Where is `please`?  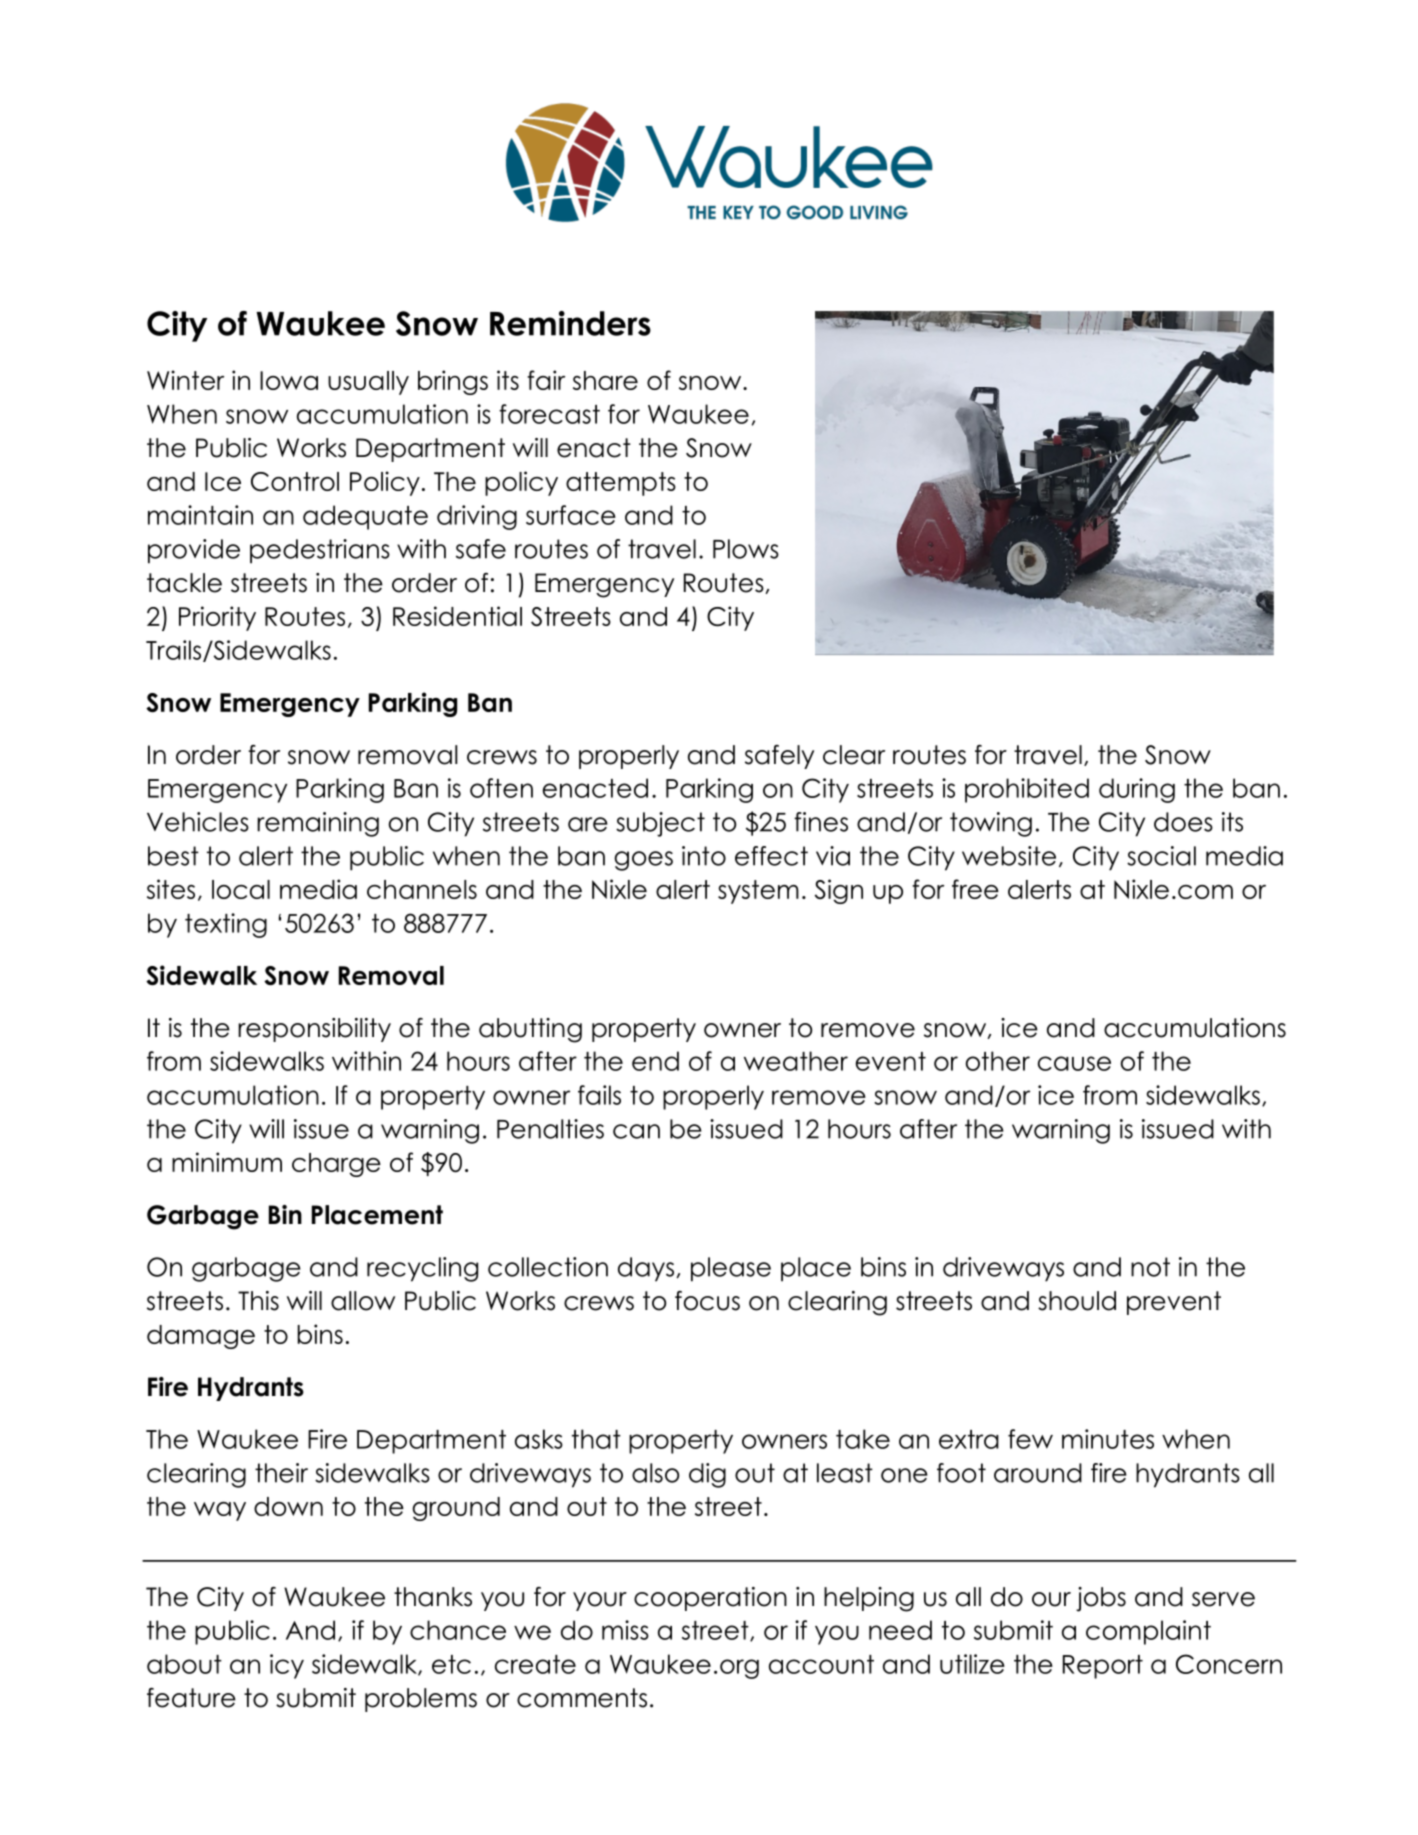
please is located at coordinates (731, 1269).
